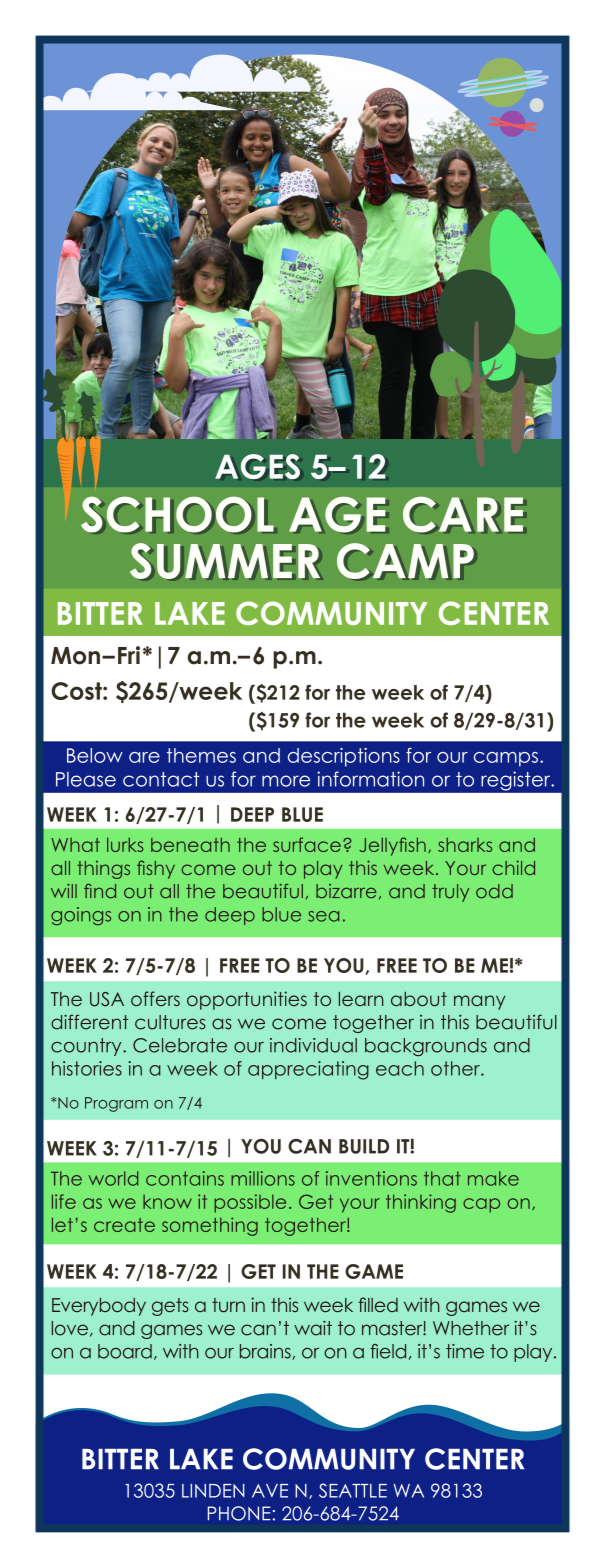 The height and width of the screenshot is (1568, 605). What do you see at coordinates (286, 781) in the screenshot?
I see `more` at bounding box center [286, 781].
